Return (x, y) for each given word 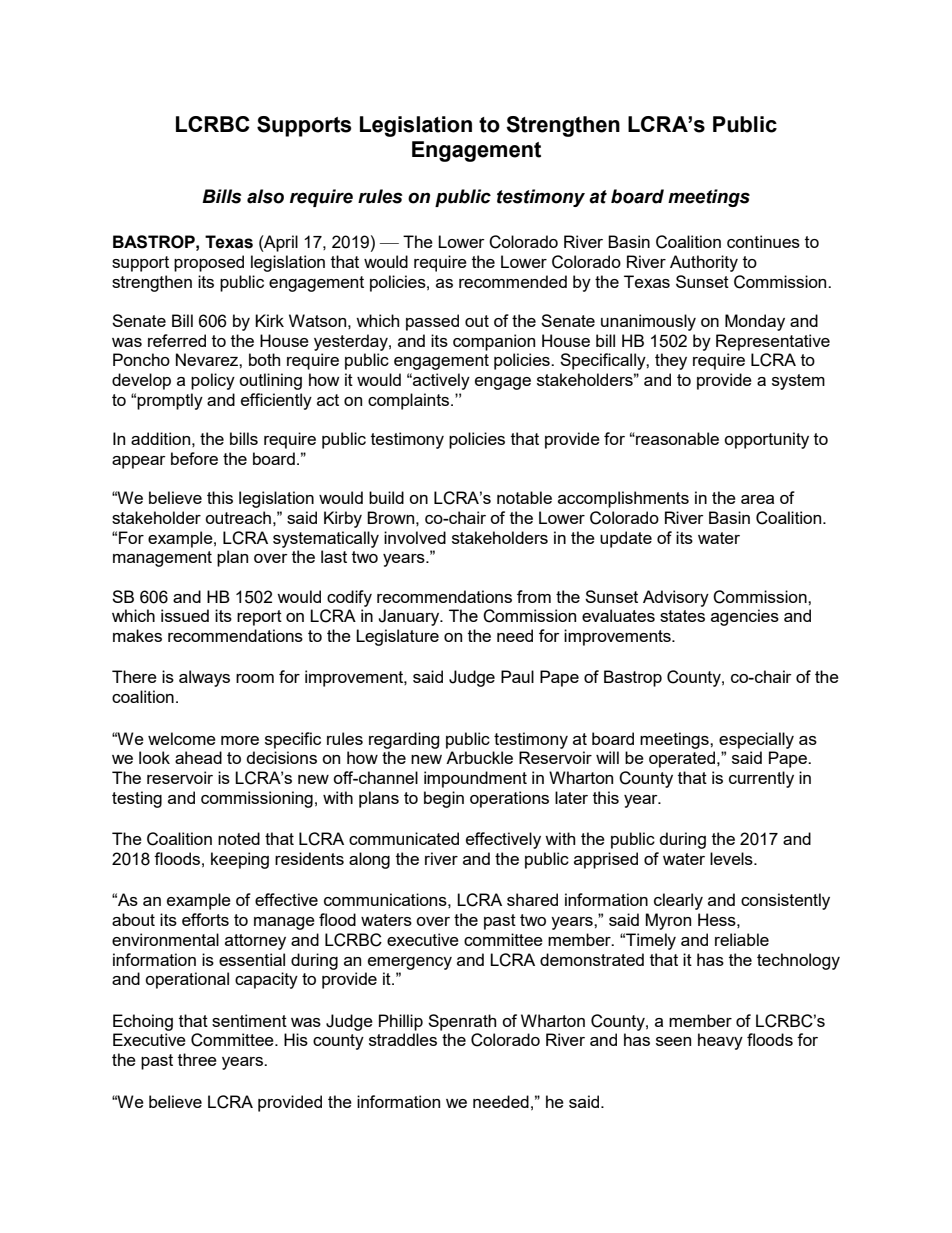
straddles (403, 1039)
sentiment (249, 1020)
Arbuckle (479, 757)
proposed (209, 263)
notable (524, 497)
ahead (198, 757)
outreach (238, 517)
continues (763, 241)
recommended (513, 281)
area (757, 499)
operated (683, 759)
